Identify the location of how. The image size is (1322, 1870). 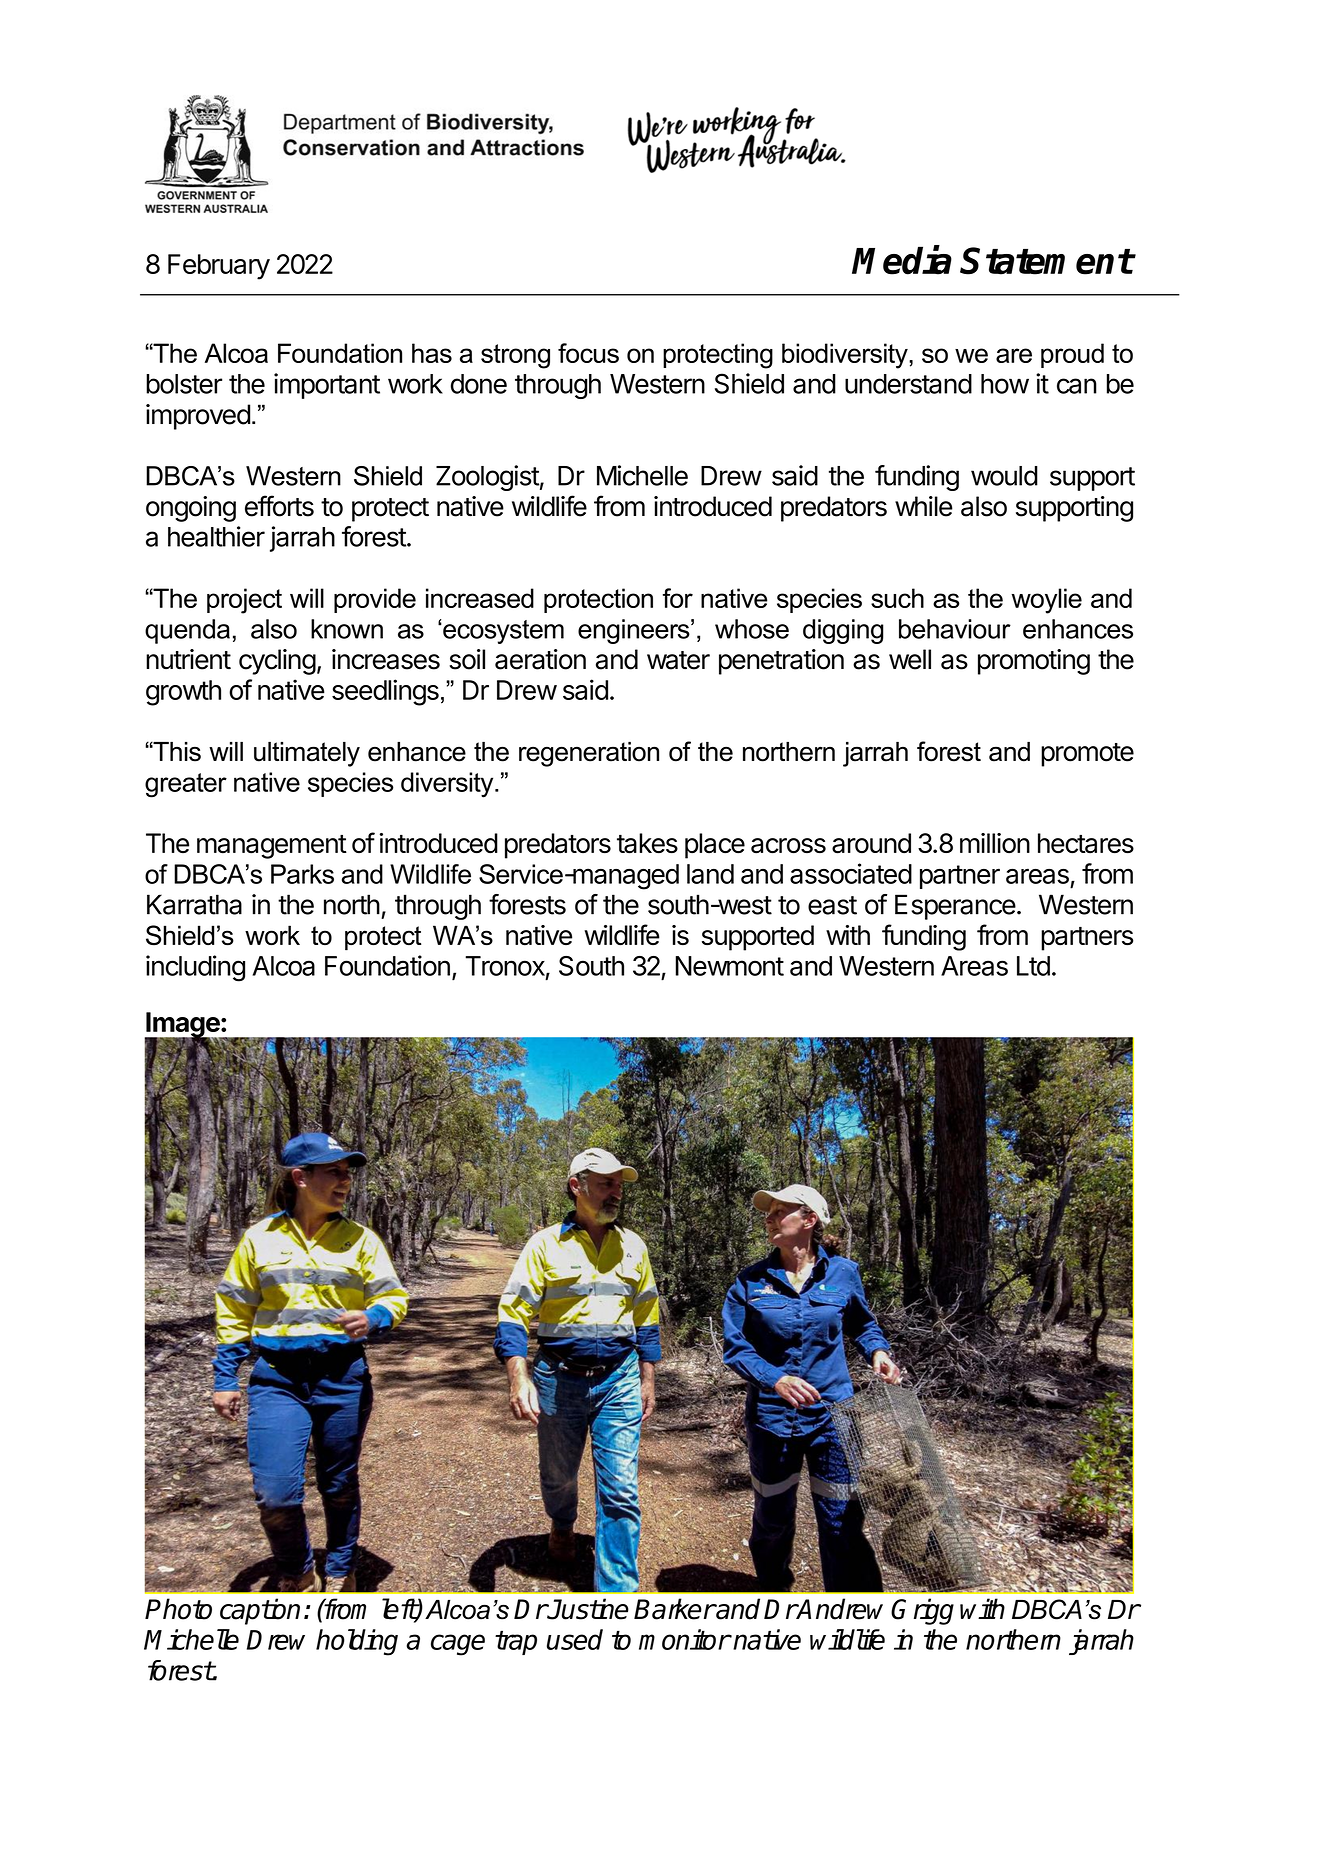
(1005, 384).
